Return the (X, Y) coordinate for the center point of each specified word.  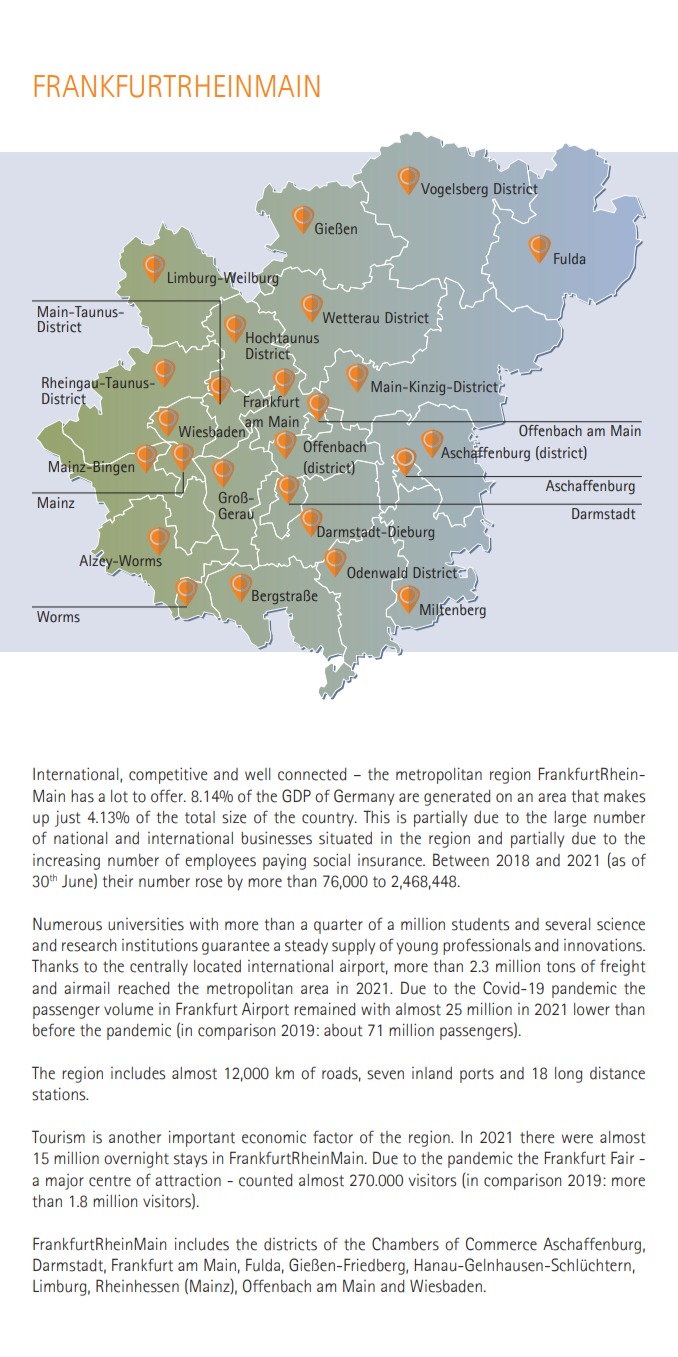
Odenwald (377, 572)
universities (146, 924)
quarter (338, 926)
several (567, 924)
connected (312, 774)
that (585, 796)
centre (110, 1181)
